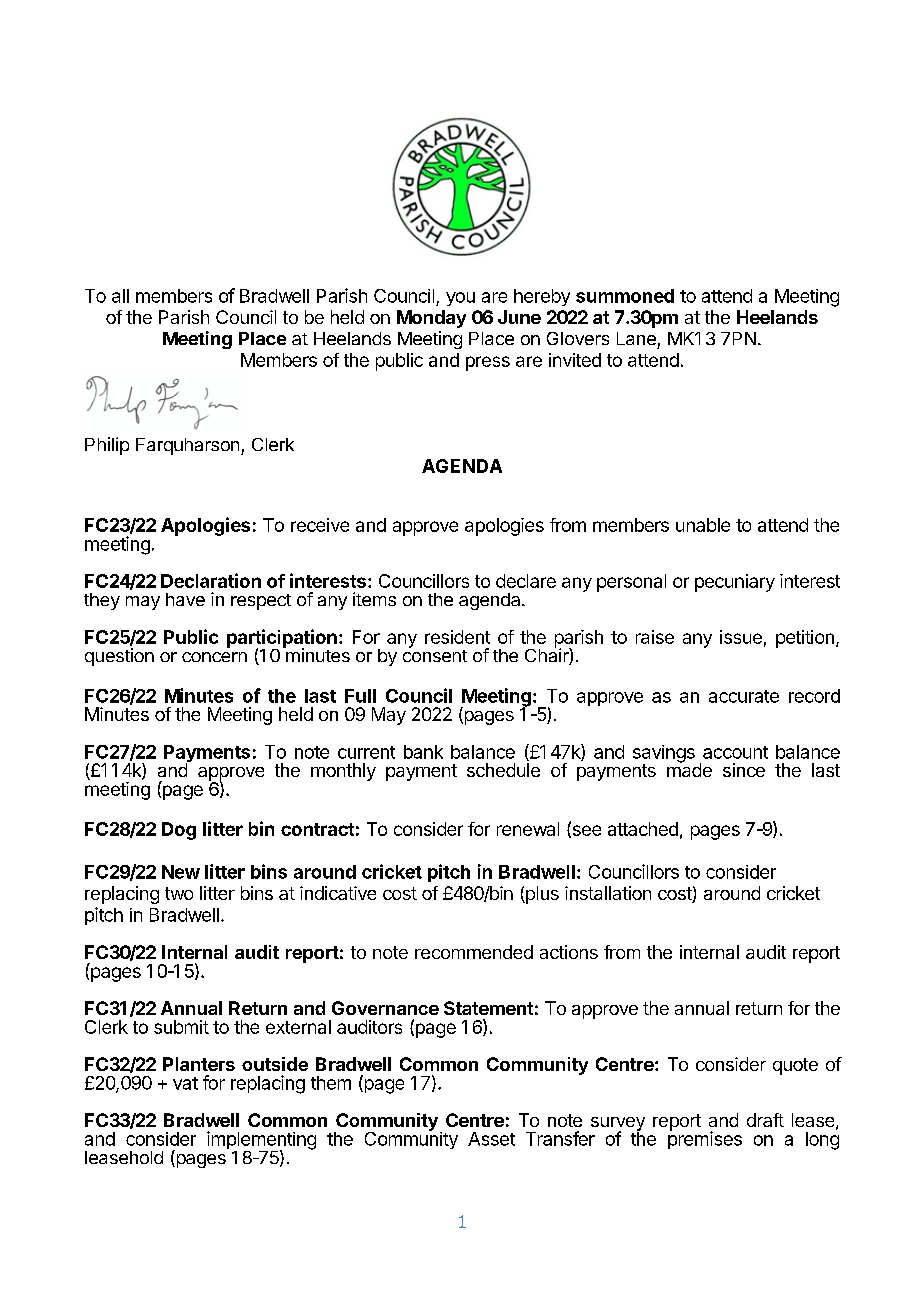 This screenshot has height=1309, width=924. I want to click on have, so click(185, 599).
